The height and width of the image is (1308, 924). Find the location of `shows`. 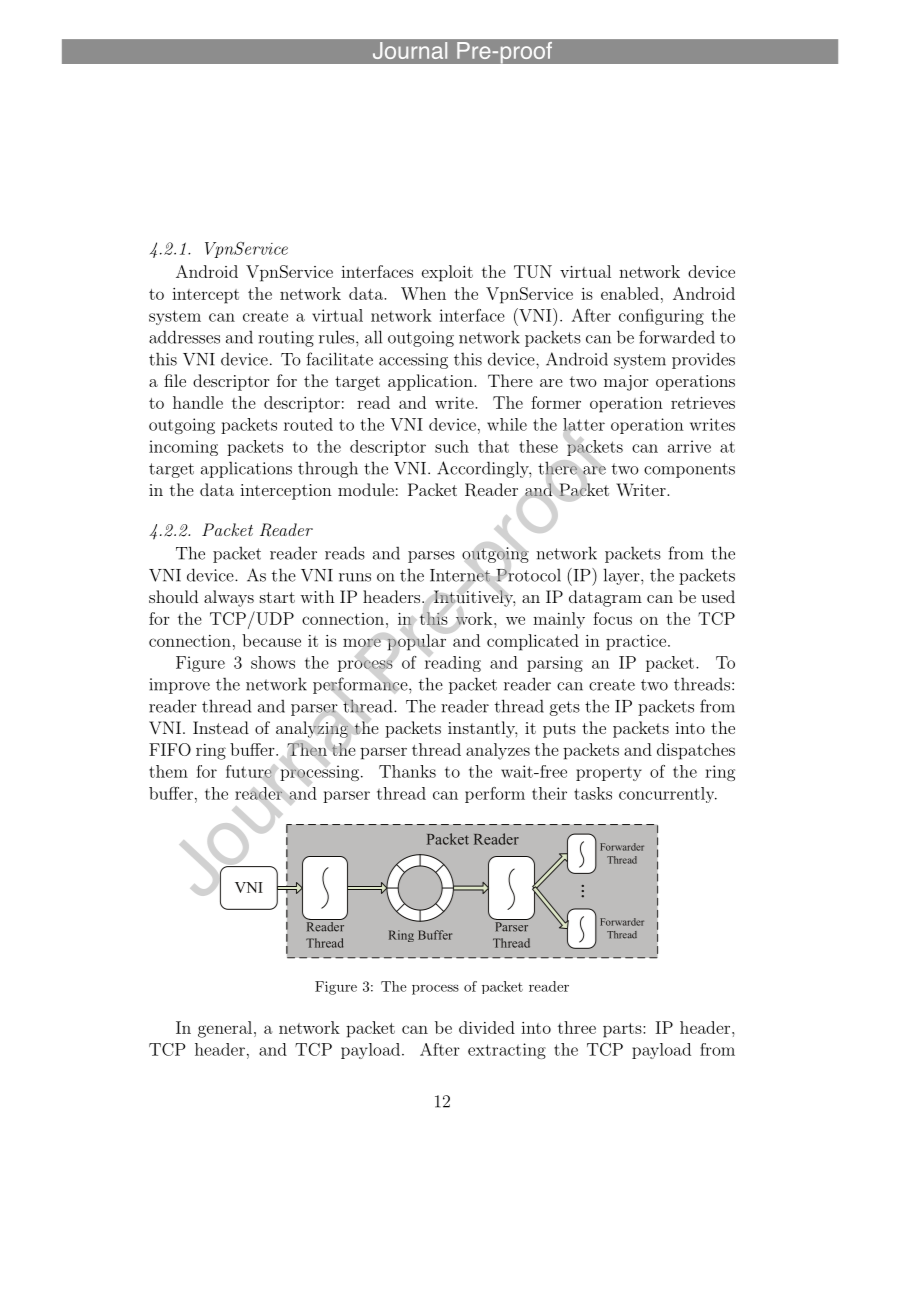

shows is located at coordinates (273, 662).
